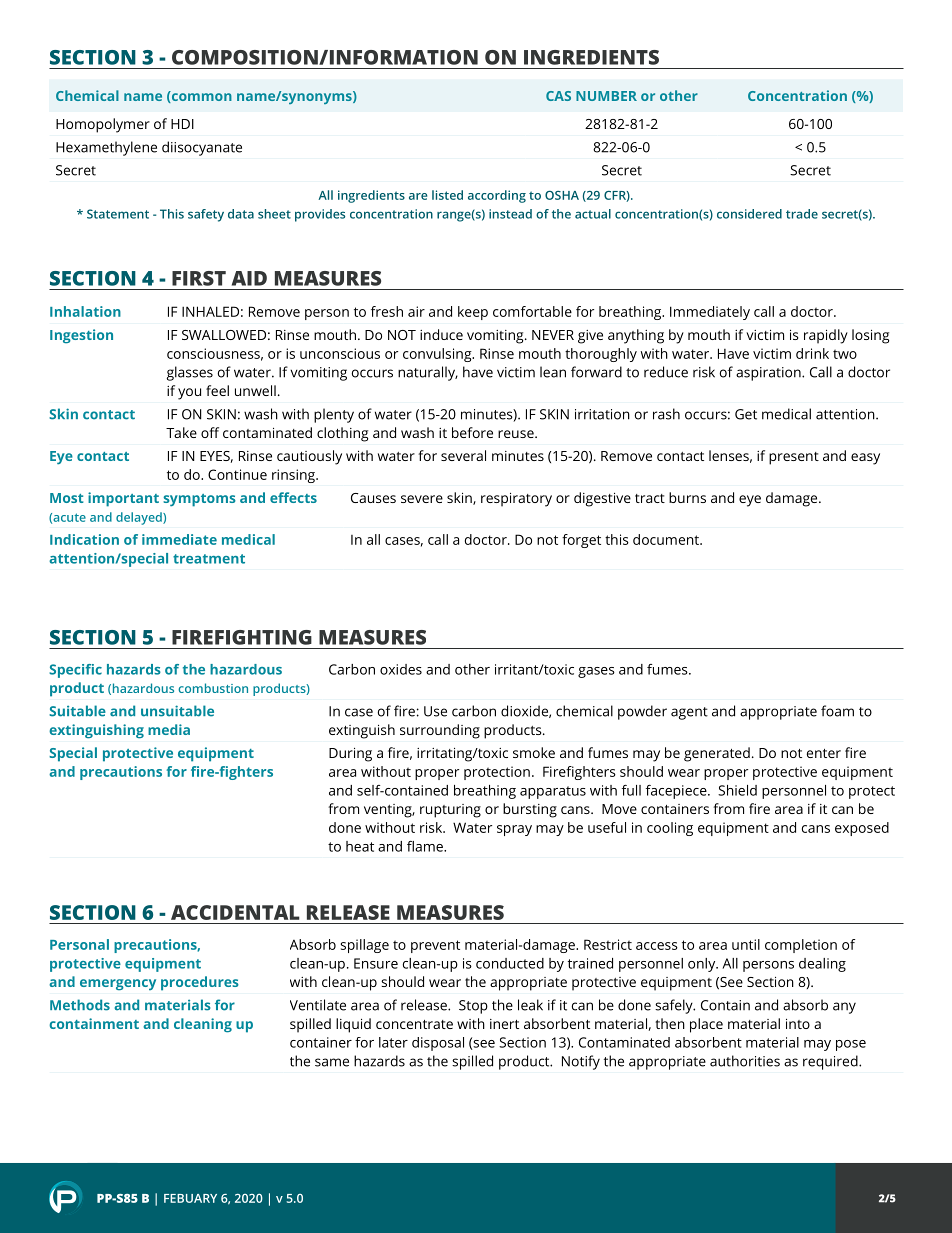  Describe the element at coordinates (837, 711) in the screenshot. I see `foam` at that location.
